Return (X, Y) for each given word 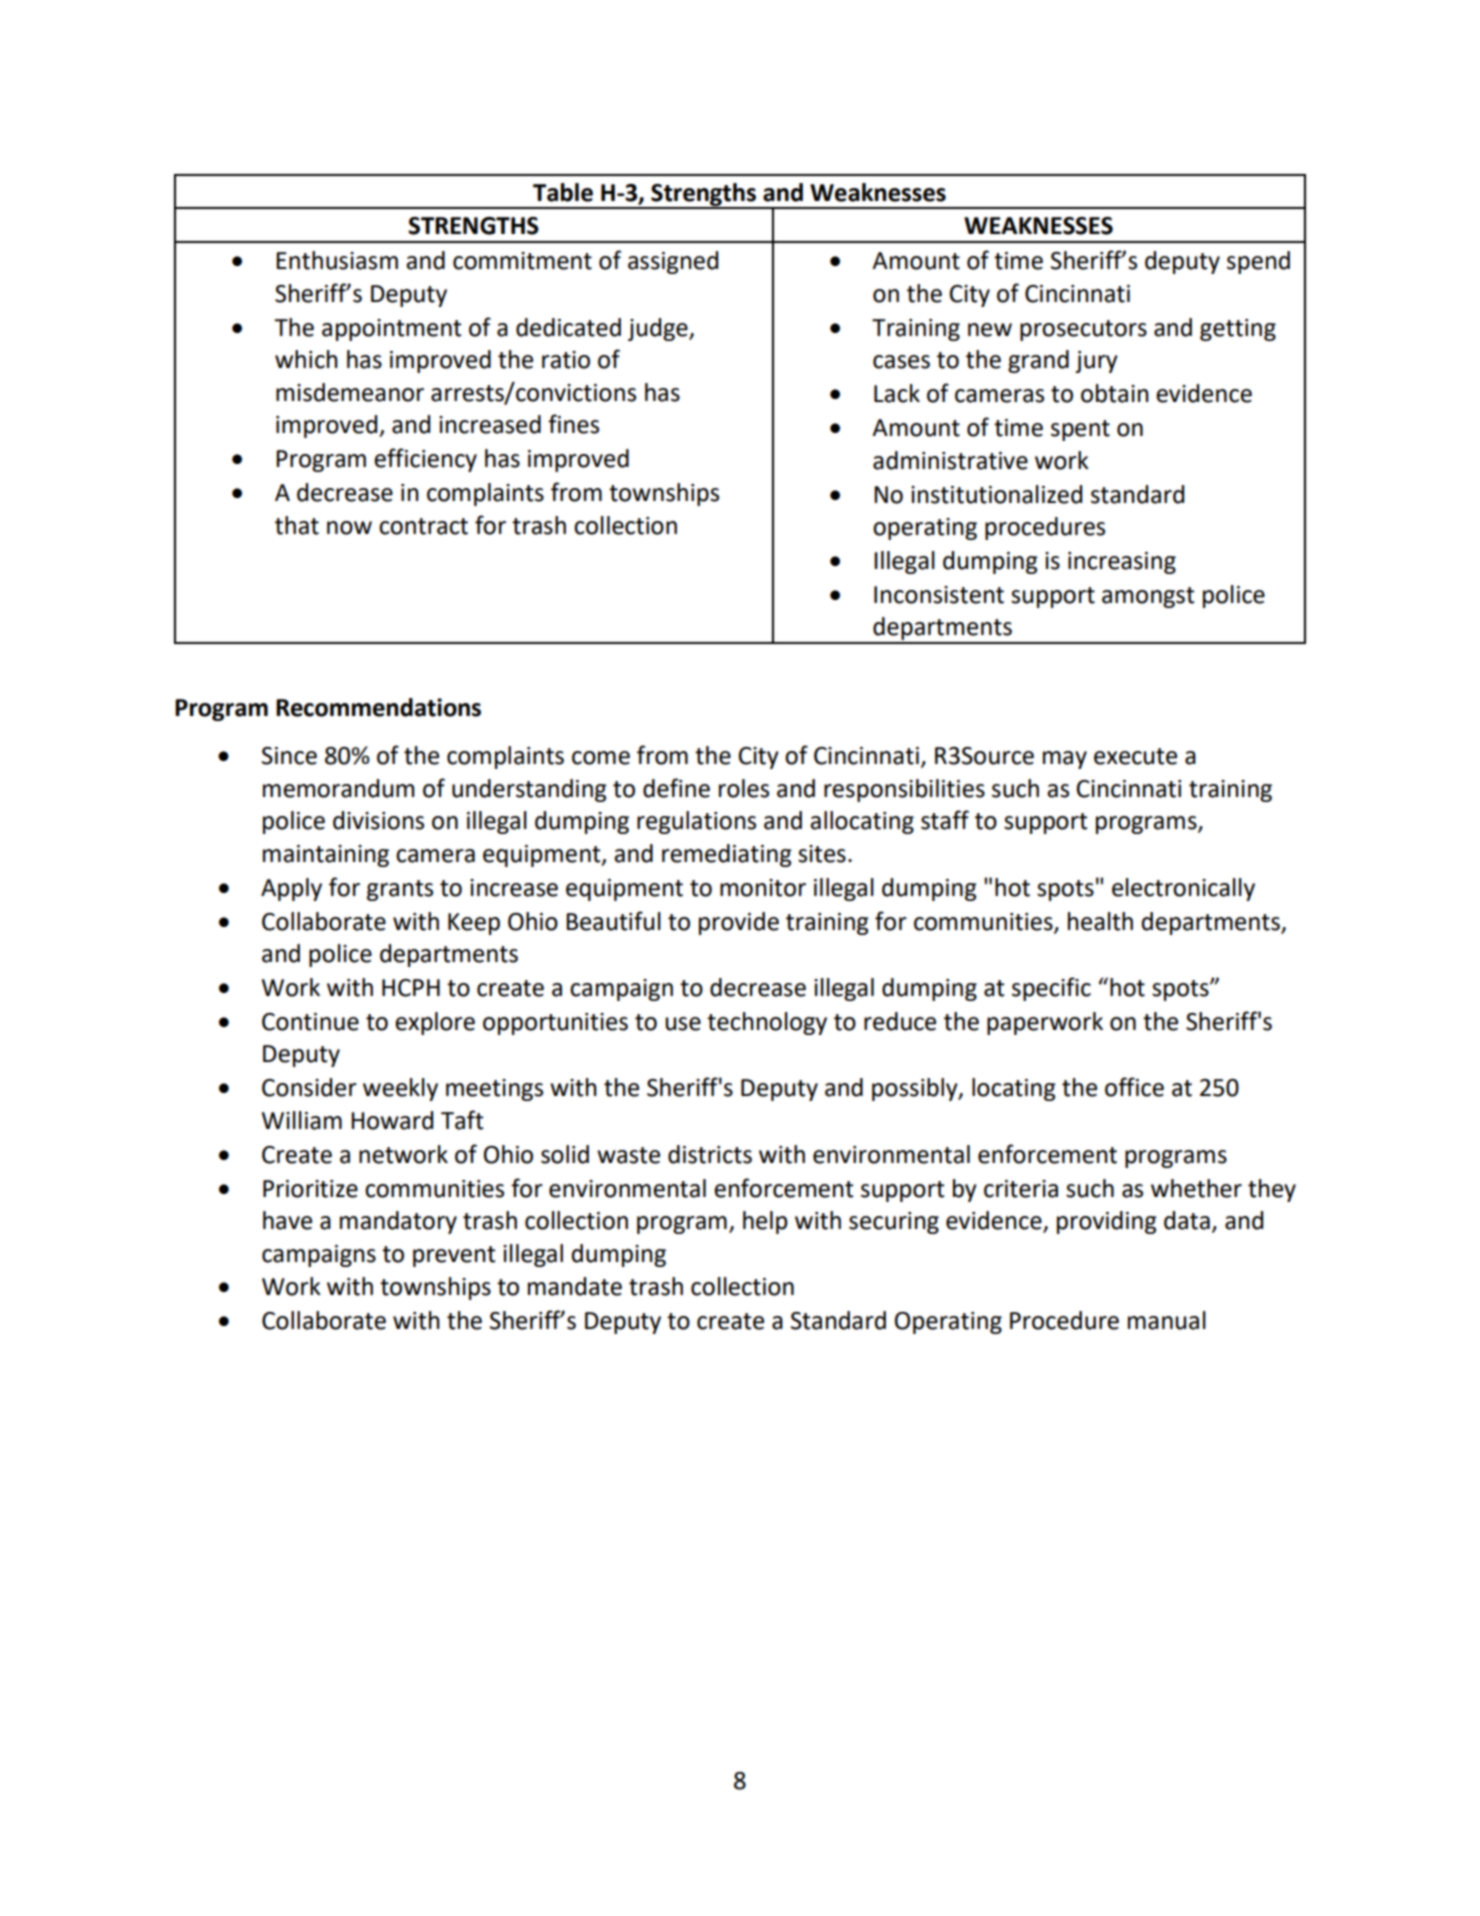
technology (767, 1023)
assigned (673, 262)
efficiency (425, 460)
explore (435, 1023)
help (765, 1222)
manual (1167, 1320)
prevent (454, 1256)
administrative (950, 460)
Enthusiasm (337, 260)
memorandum (338, 788)
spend (1258, 262)
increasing (1122, 563)
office (1134, 1087)
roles (744, 788)
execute (1135, 756)
